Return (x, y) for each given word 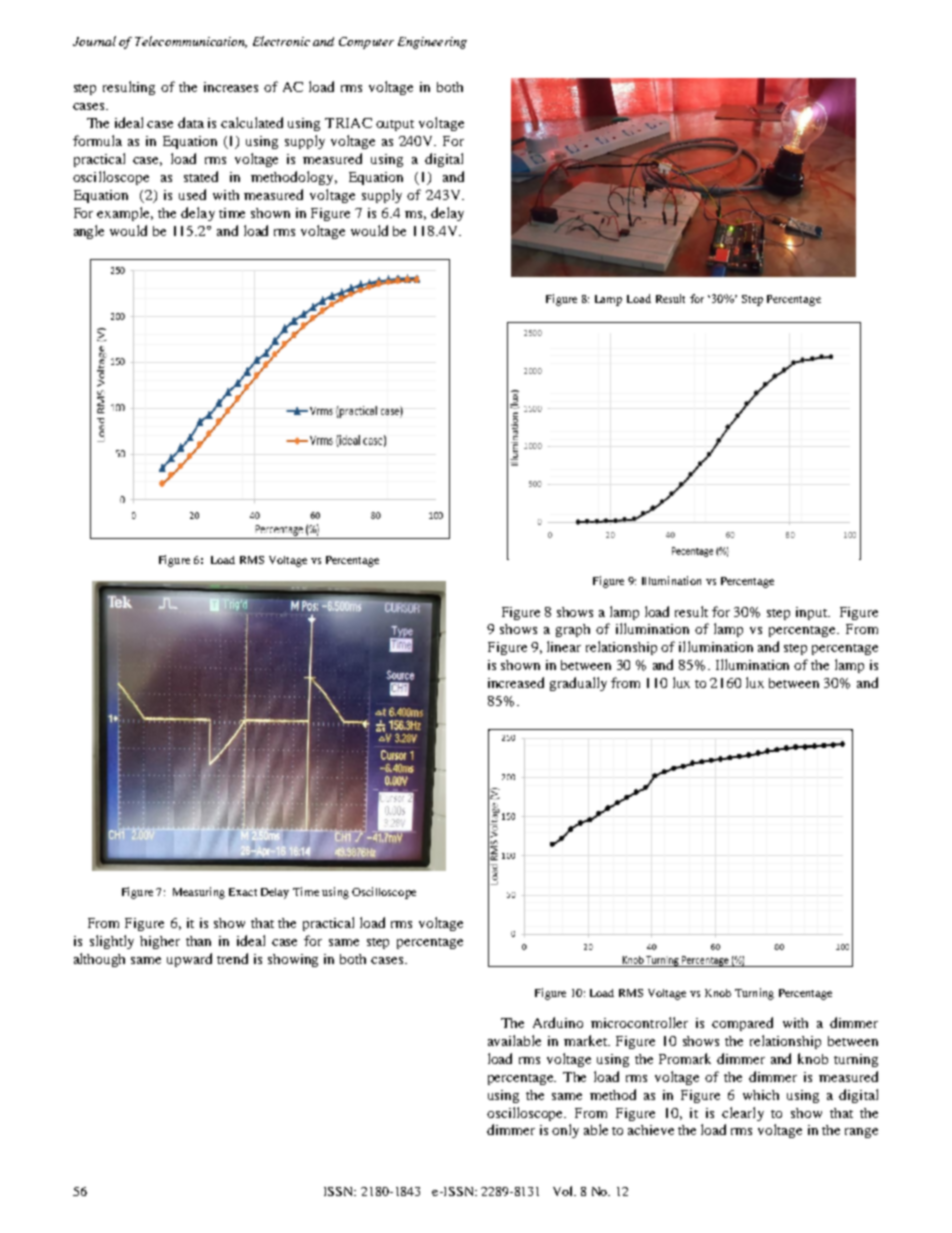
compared (742, 1024)
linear (564, 646)
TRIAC (348, 123)
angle (89, 232)
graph (573, 630)
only (565, 1131)
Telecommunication (191, 42)
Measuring (199, 893)
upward (189, 960)
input (813, 613)
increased (516, 682)
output (395, 125)
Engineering (432, 43)
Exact (243, 892)
